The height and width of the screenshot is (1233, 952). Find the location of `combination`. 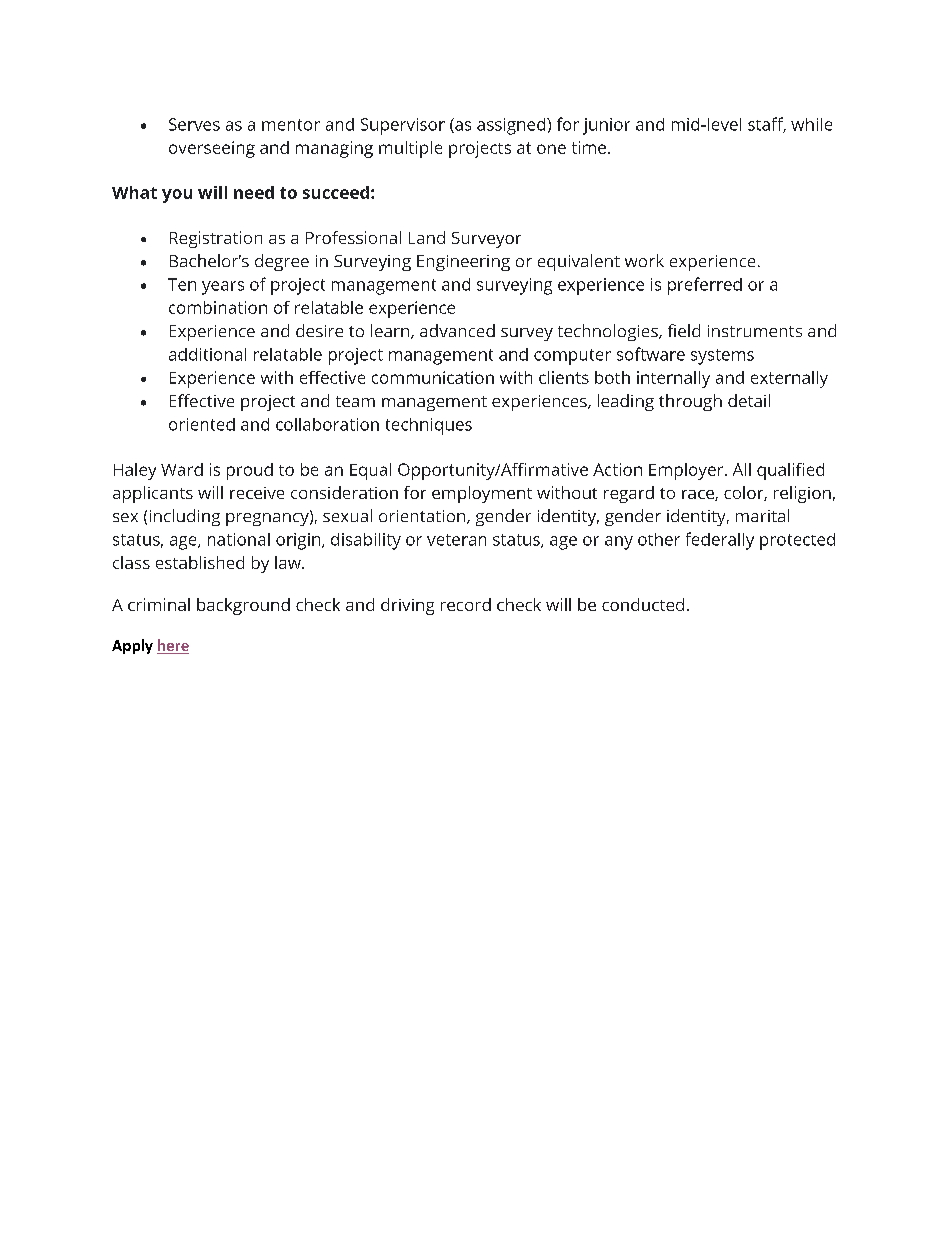

combination is located at coordinates (218, 307).
